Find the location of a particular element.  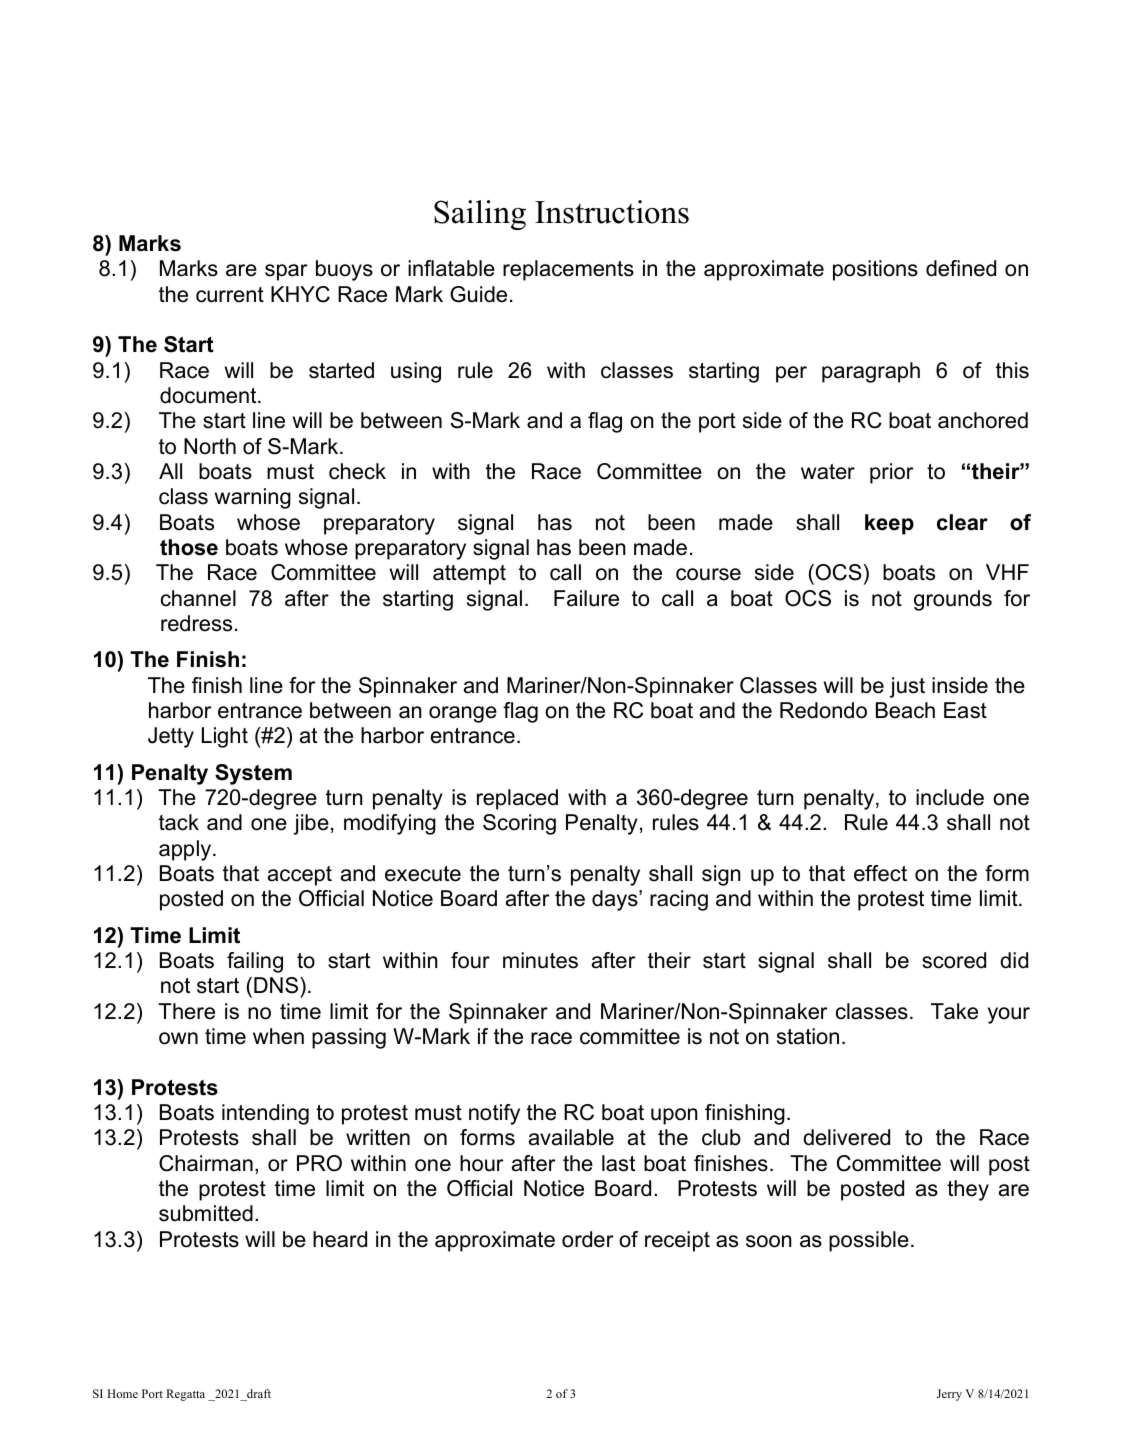

replacements is located at coordinates (568, 270).
